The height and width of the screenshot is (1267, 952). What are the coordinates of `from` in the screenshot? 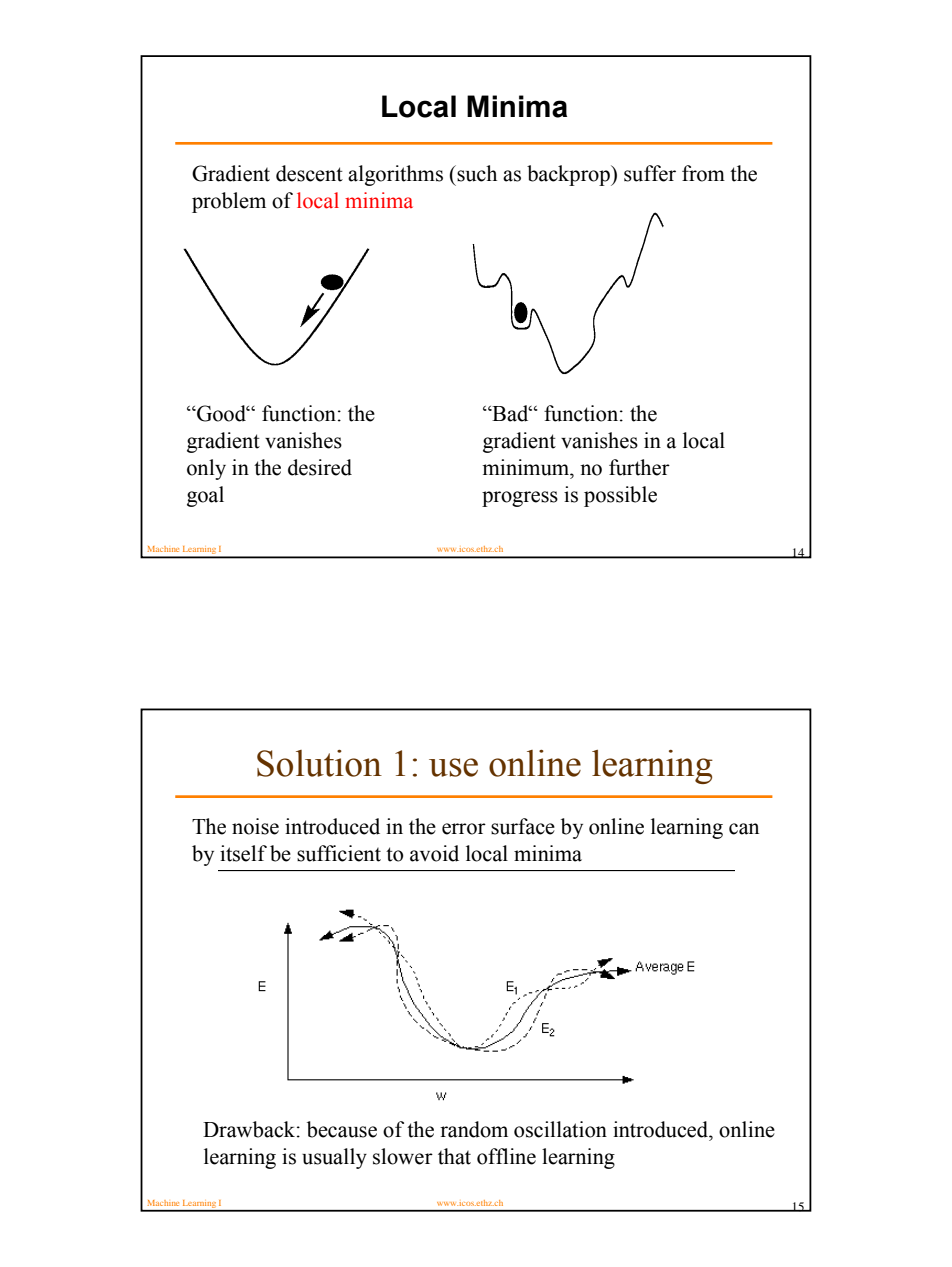 It's located at (703, 173).
